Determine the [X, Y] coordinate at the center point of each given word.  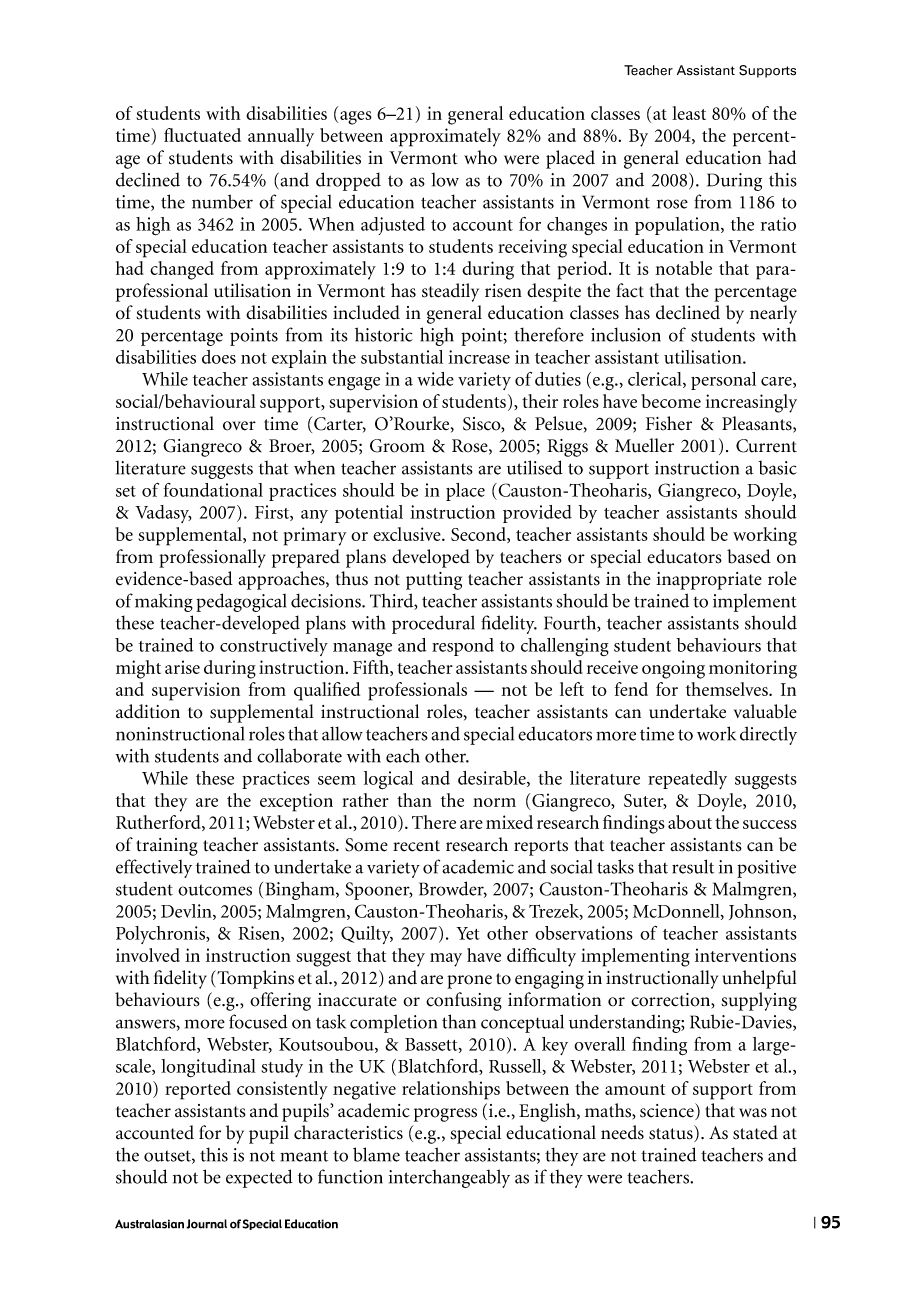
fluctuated [202, 135]
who [480, 157]
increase [479, 357]
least [689, 113]
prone [469, 982]
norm [494, 802]
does [219, 357]
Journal [206, 1224]
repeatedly [687, 780]
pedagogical [241, 602]
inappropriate [709, 581]
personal [723, 381]
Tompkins [254, 979]
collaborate [299, 755]
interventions [745, 955]
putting [434, 581]
